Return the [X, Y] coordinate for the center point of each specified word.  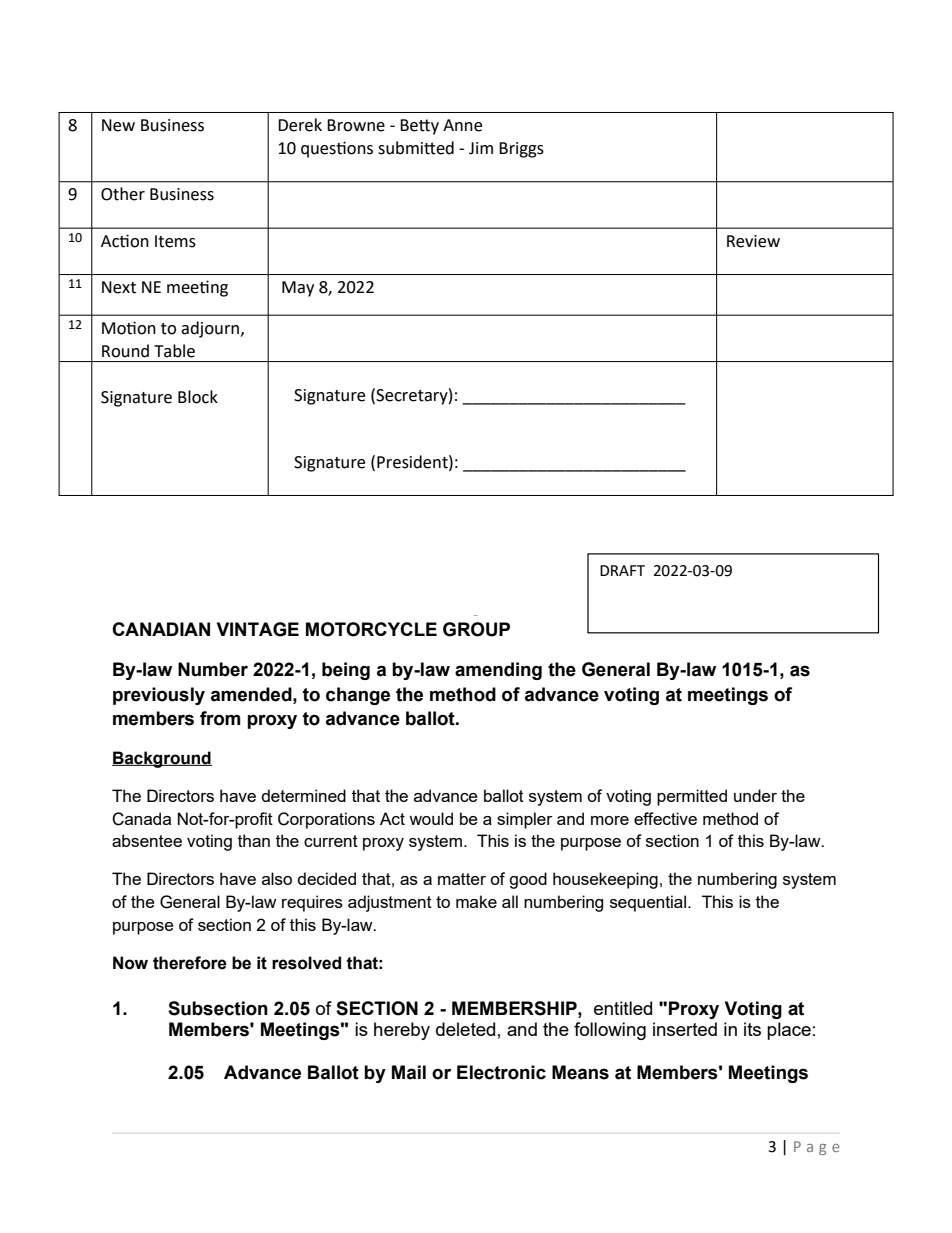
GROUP [476, 629]
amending [498, 671]
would [431, 818]
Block [198, 397]
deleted [465, 1029]
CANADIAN [161, 629]
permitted [692, 797]
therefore [190, 963]
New [118, 125]
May [298, 289]
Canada [141, 819]
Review [753, 241]
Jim [481, 148]
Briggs [521, 150]
